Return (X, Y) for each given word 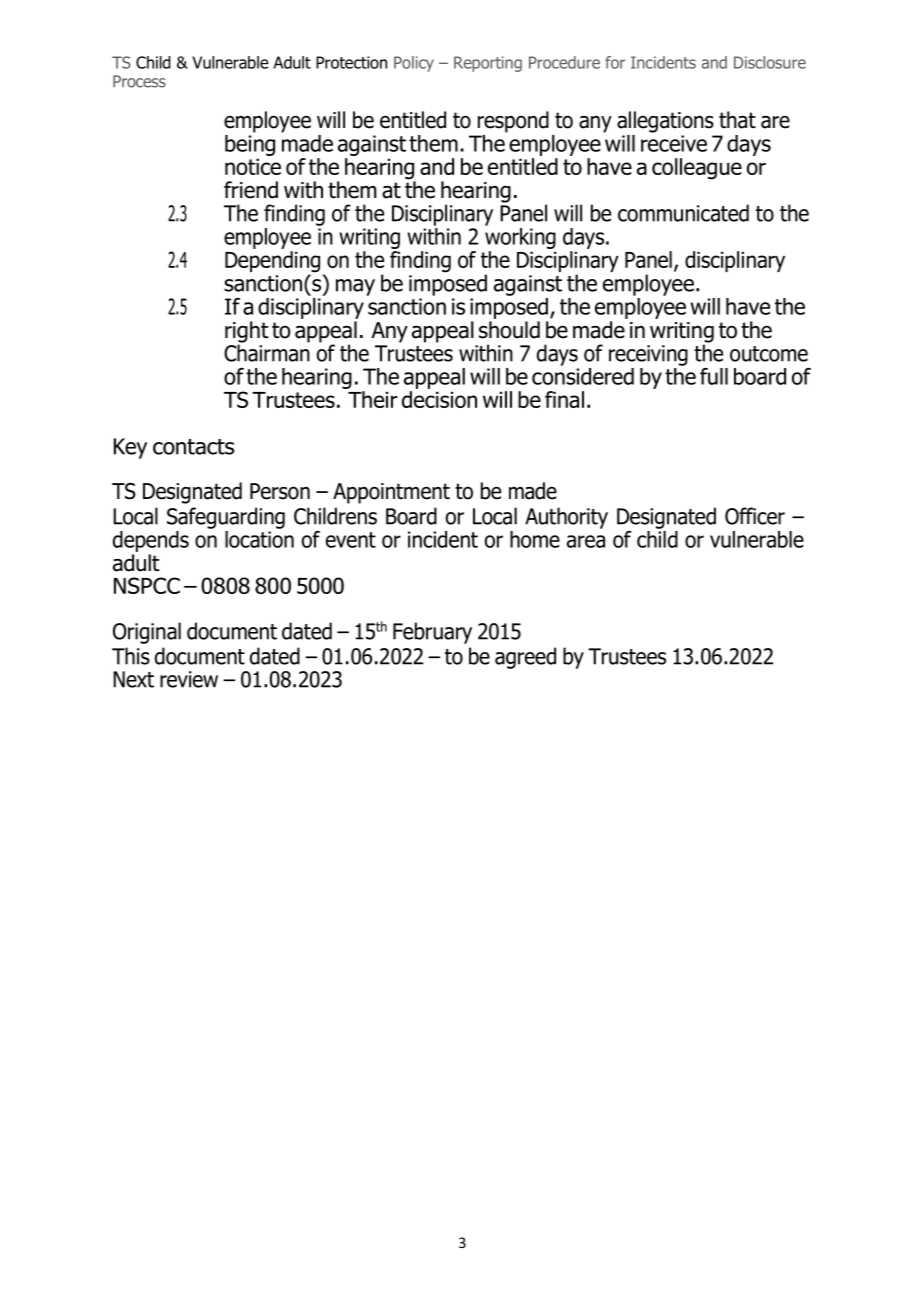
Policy (414, 64)
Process (139, 81)
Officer (755, 516)
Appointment (391, 493)
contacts (193, 447)
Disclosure (770, 62)
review (189, 679)
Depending (274, 263)
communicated (683, 213)
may (355, 287)
